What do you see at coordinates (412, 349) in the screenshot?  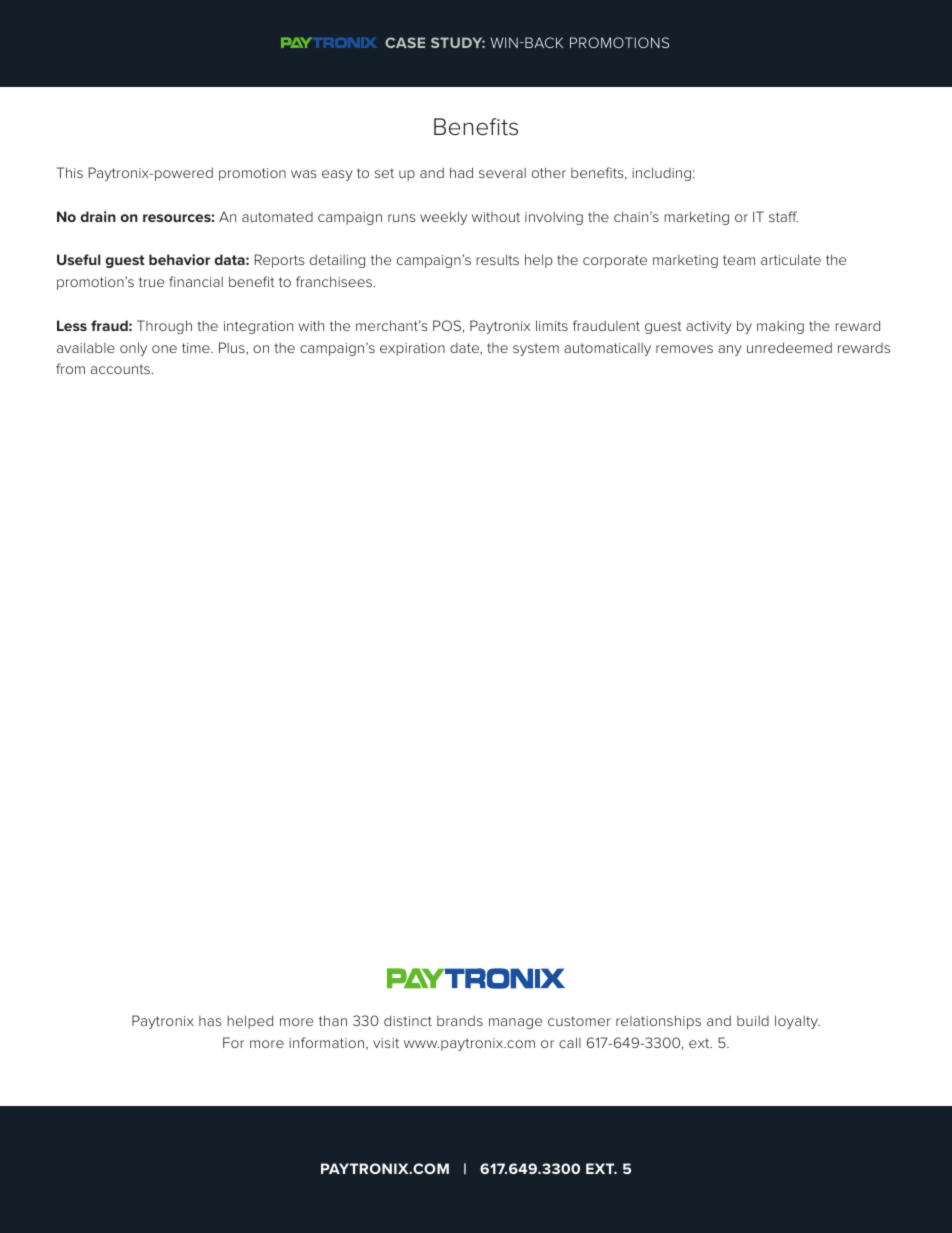 I see `expiration` at bounding box center [412, 349].
